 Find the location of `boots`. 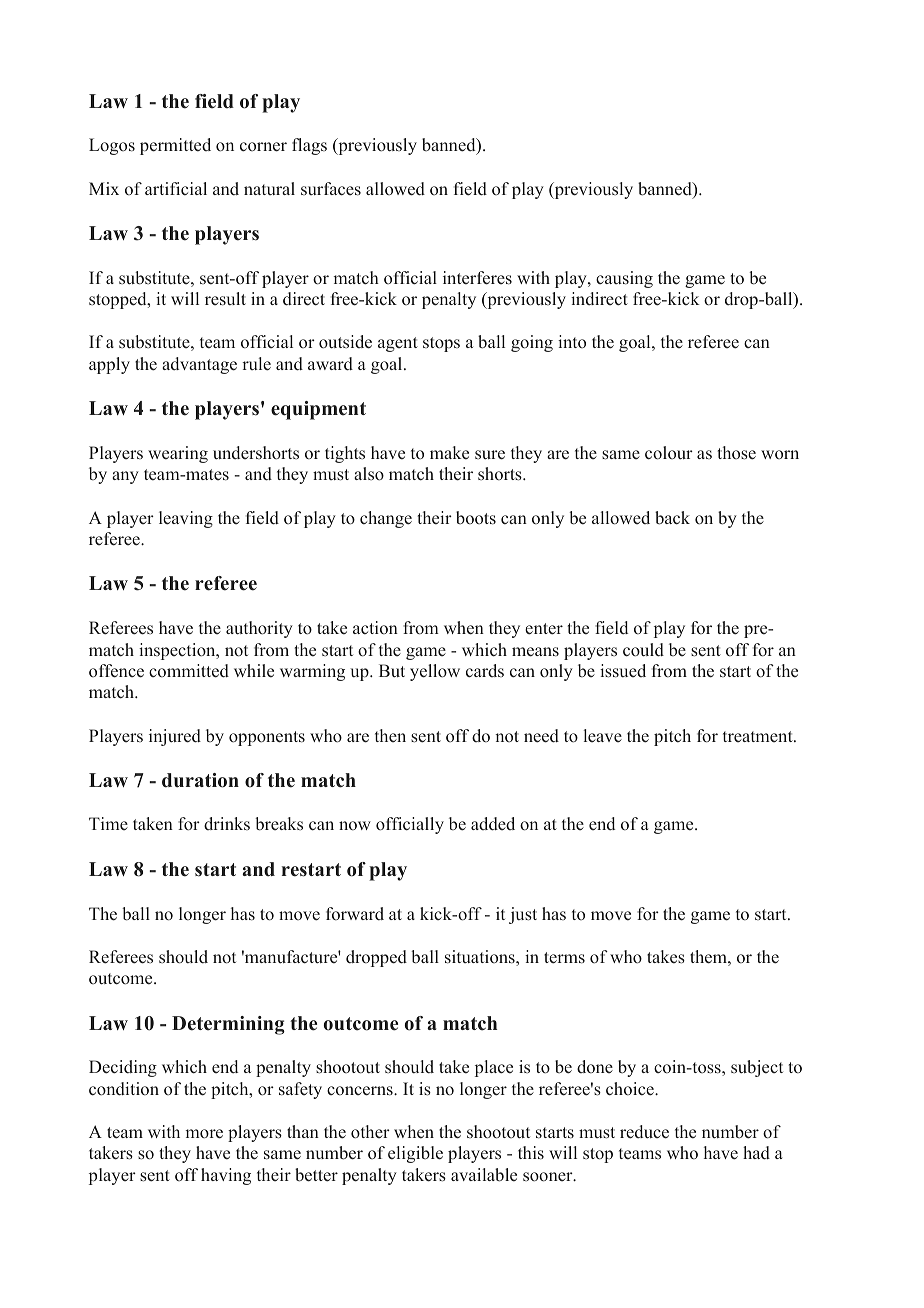

boots is located at coordinates (476, 518).
